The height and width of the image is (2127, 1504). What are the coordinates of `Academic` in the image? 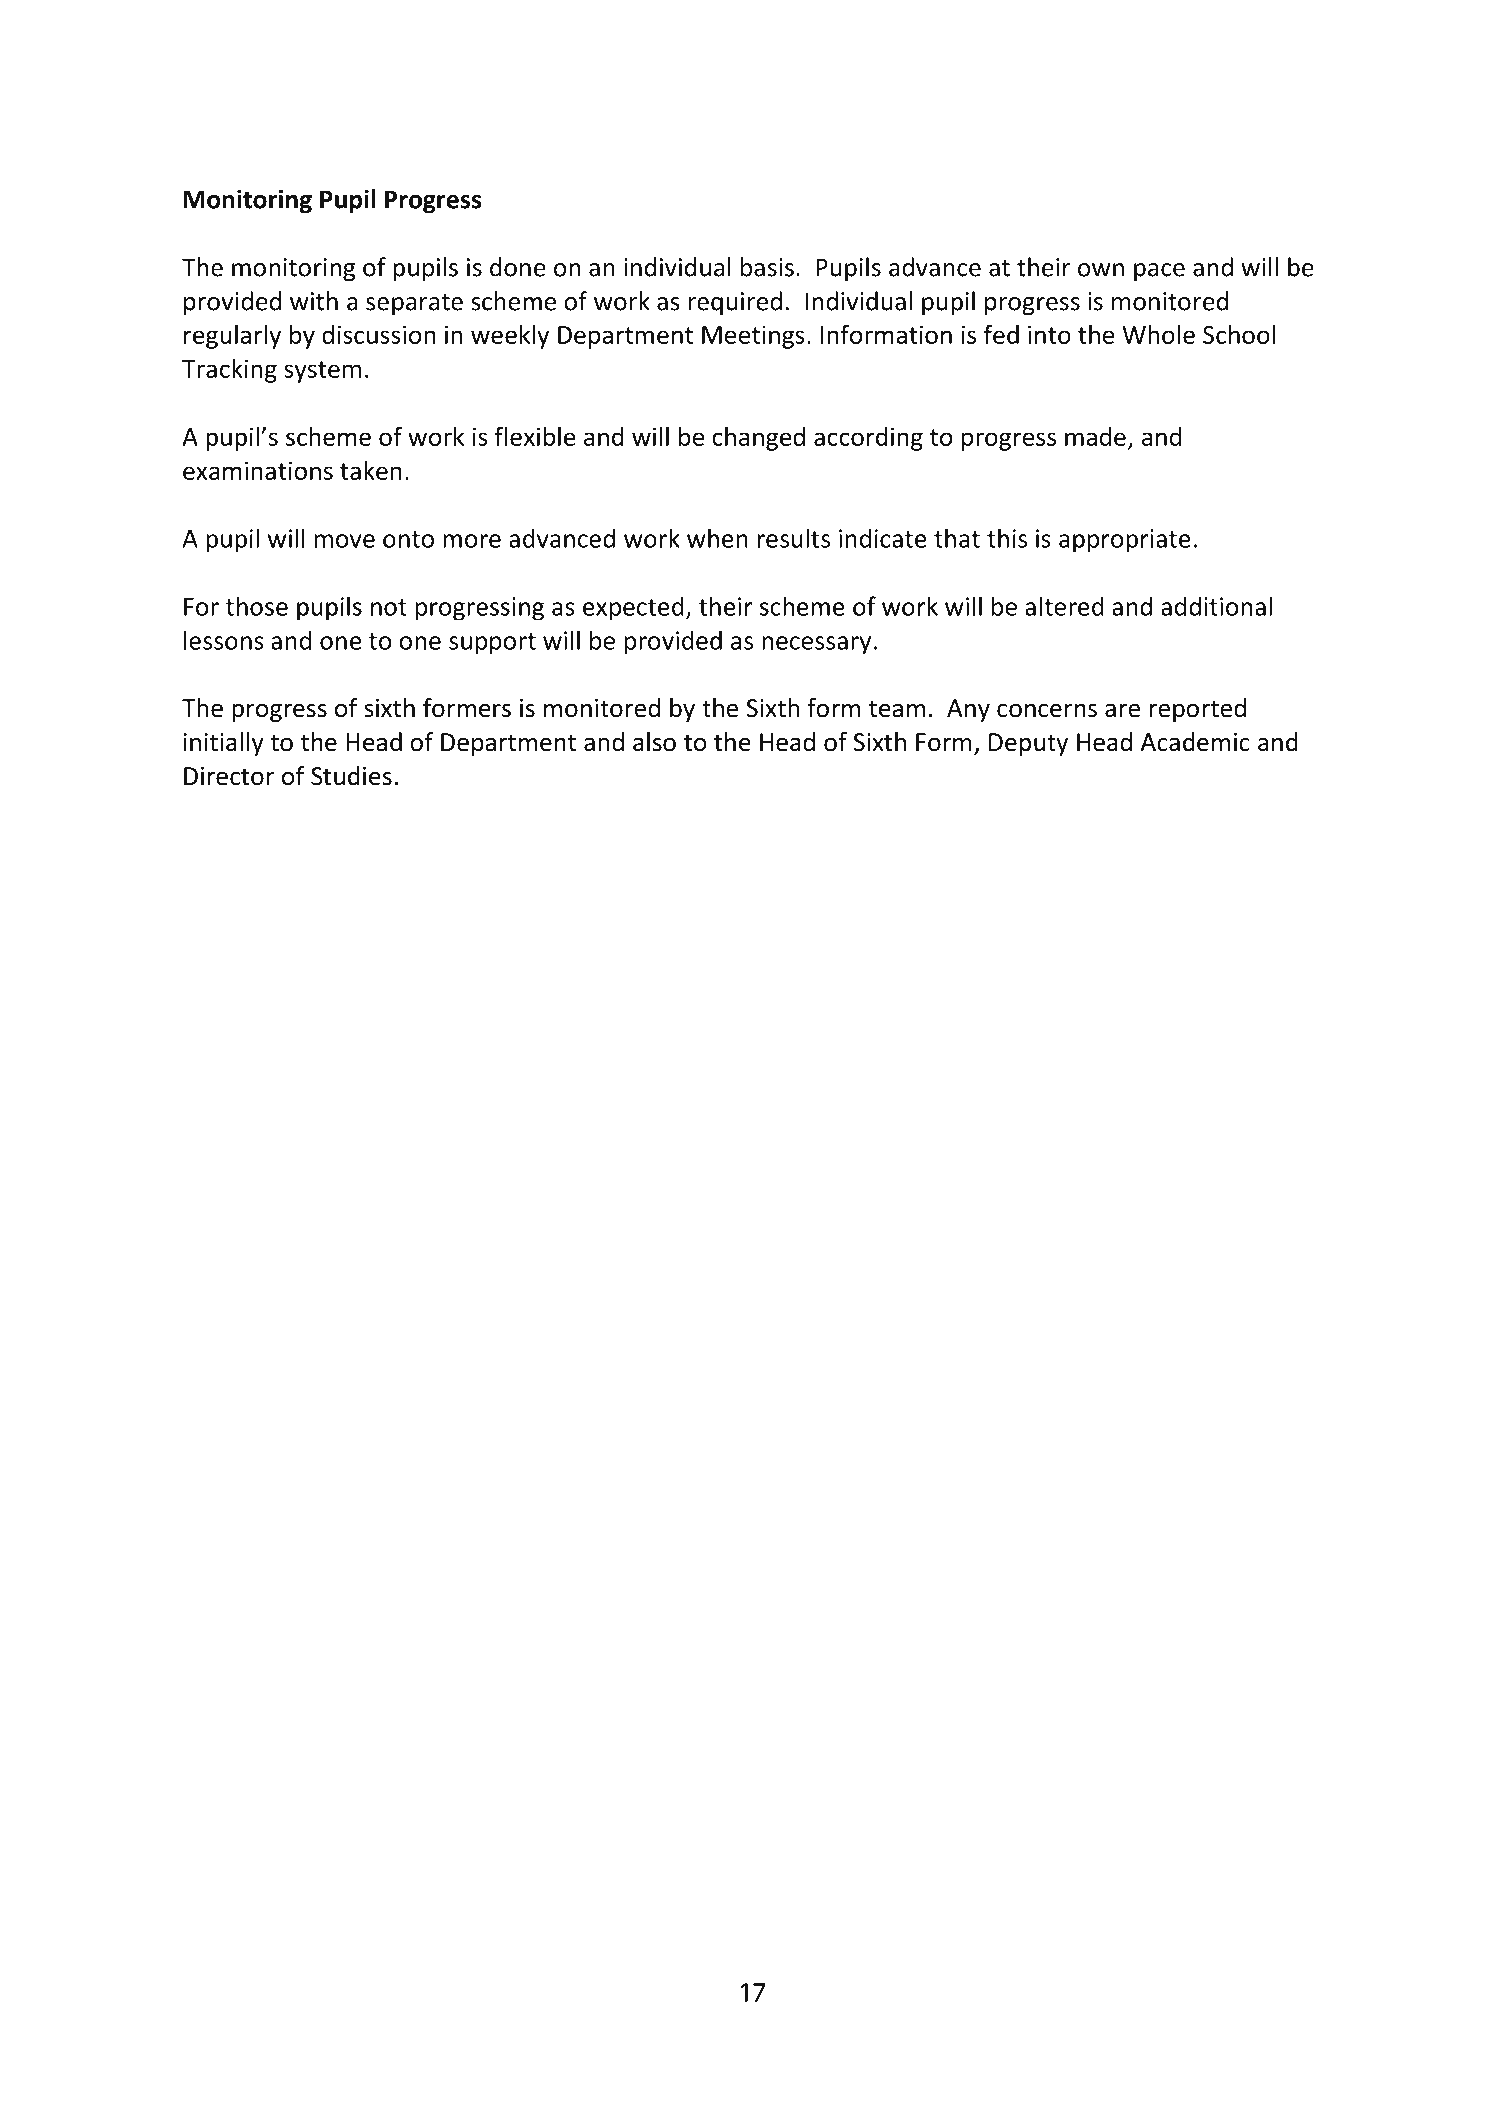 It's located at (1195, 742).
